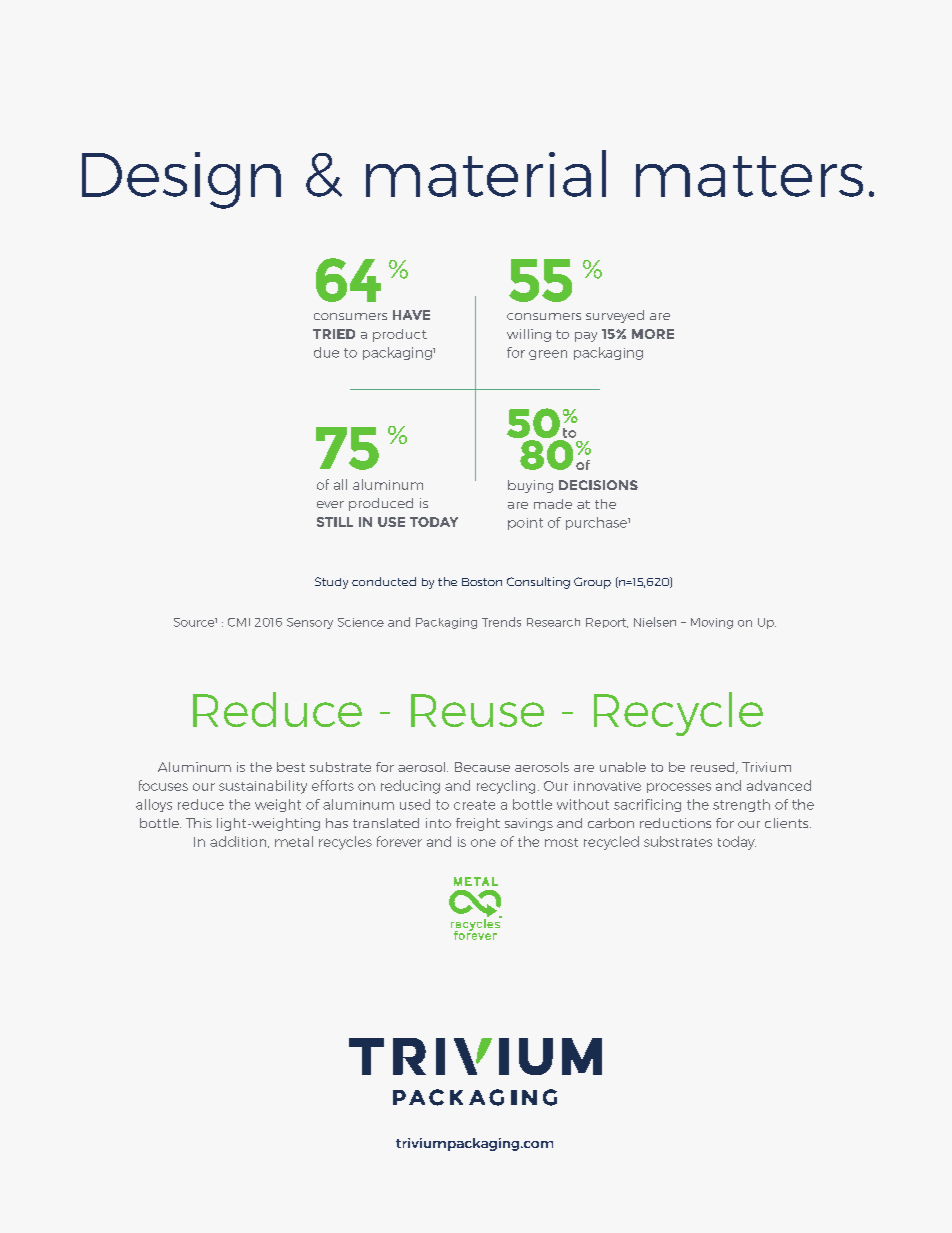 This image has width=952, height=1233. I want to click on point, so click(525, 524).
